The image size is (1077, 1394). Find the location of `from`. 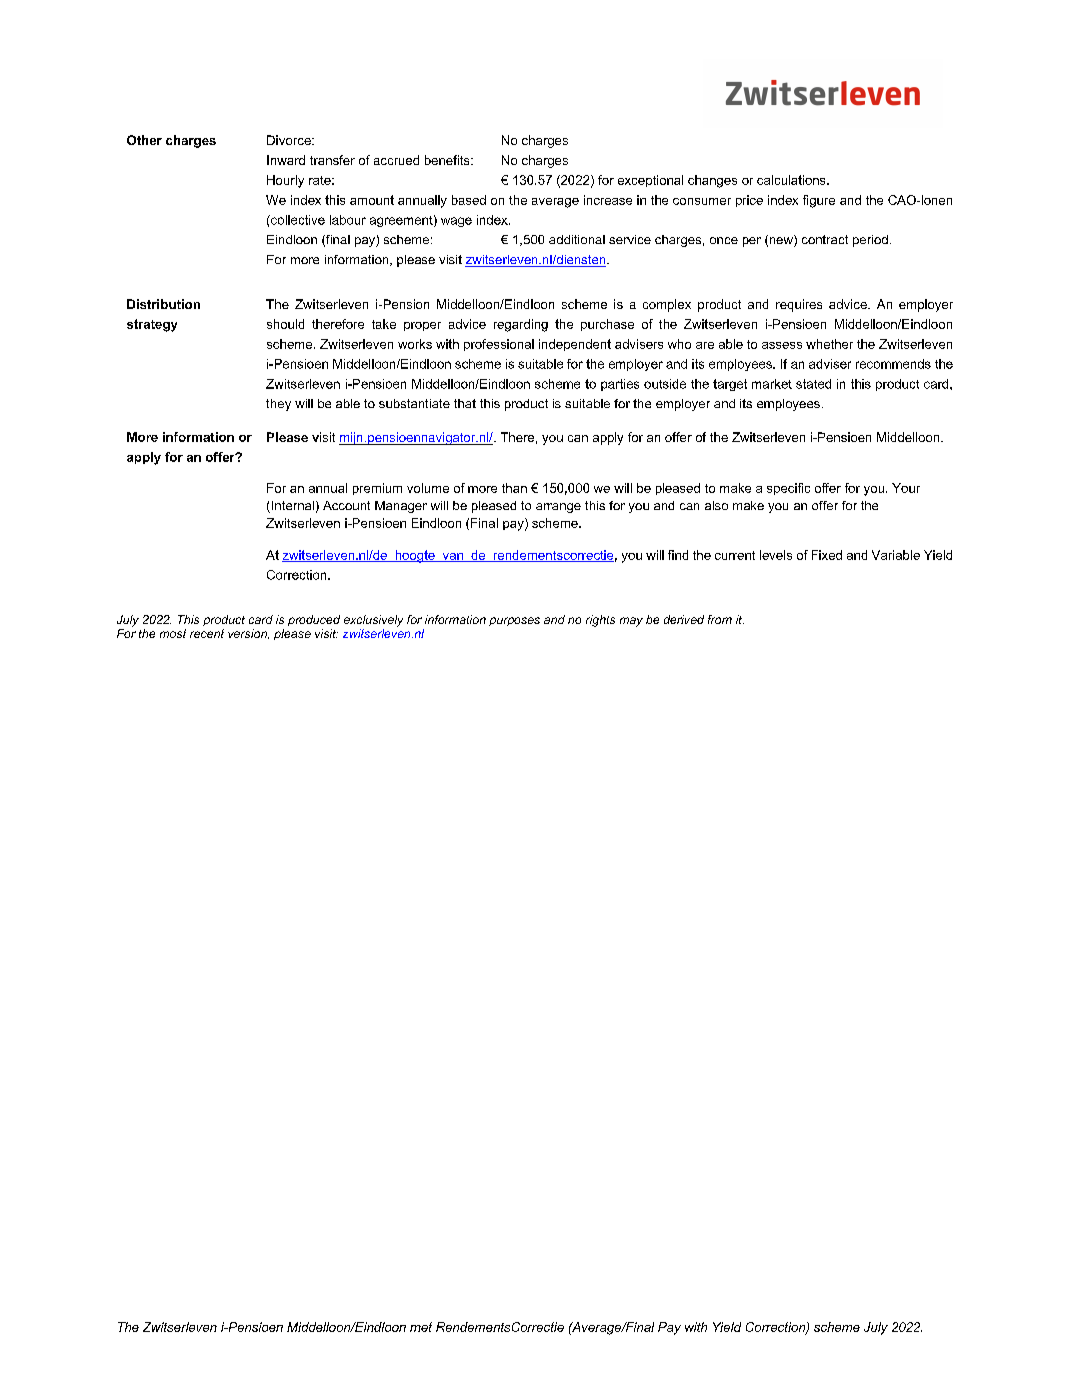

from is located at coordinates (720, 619).
